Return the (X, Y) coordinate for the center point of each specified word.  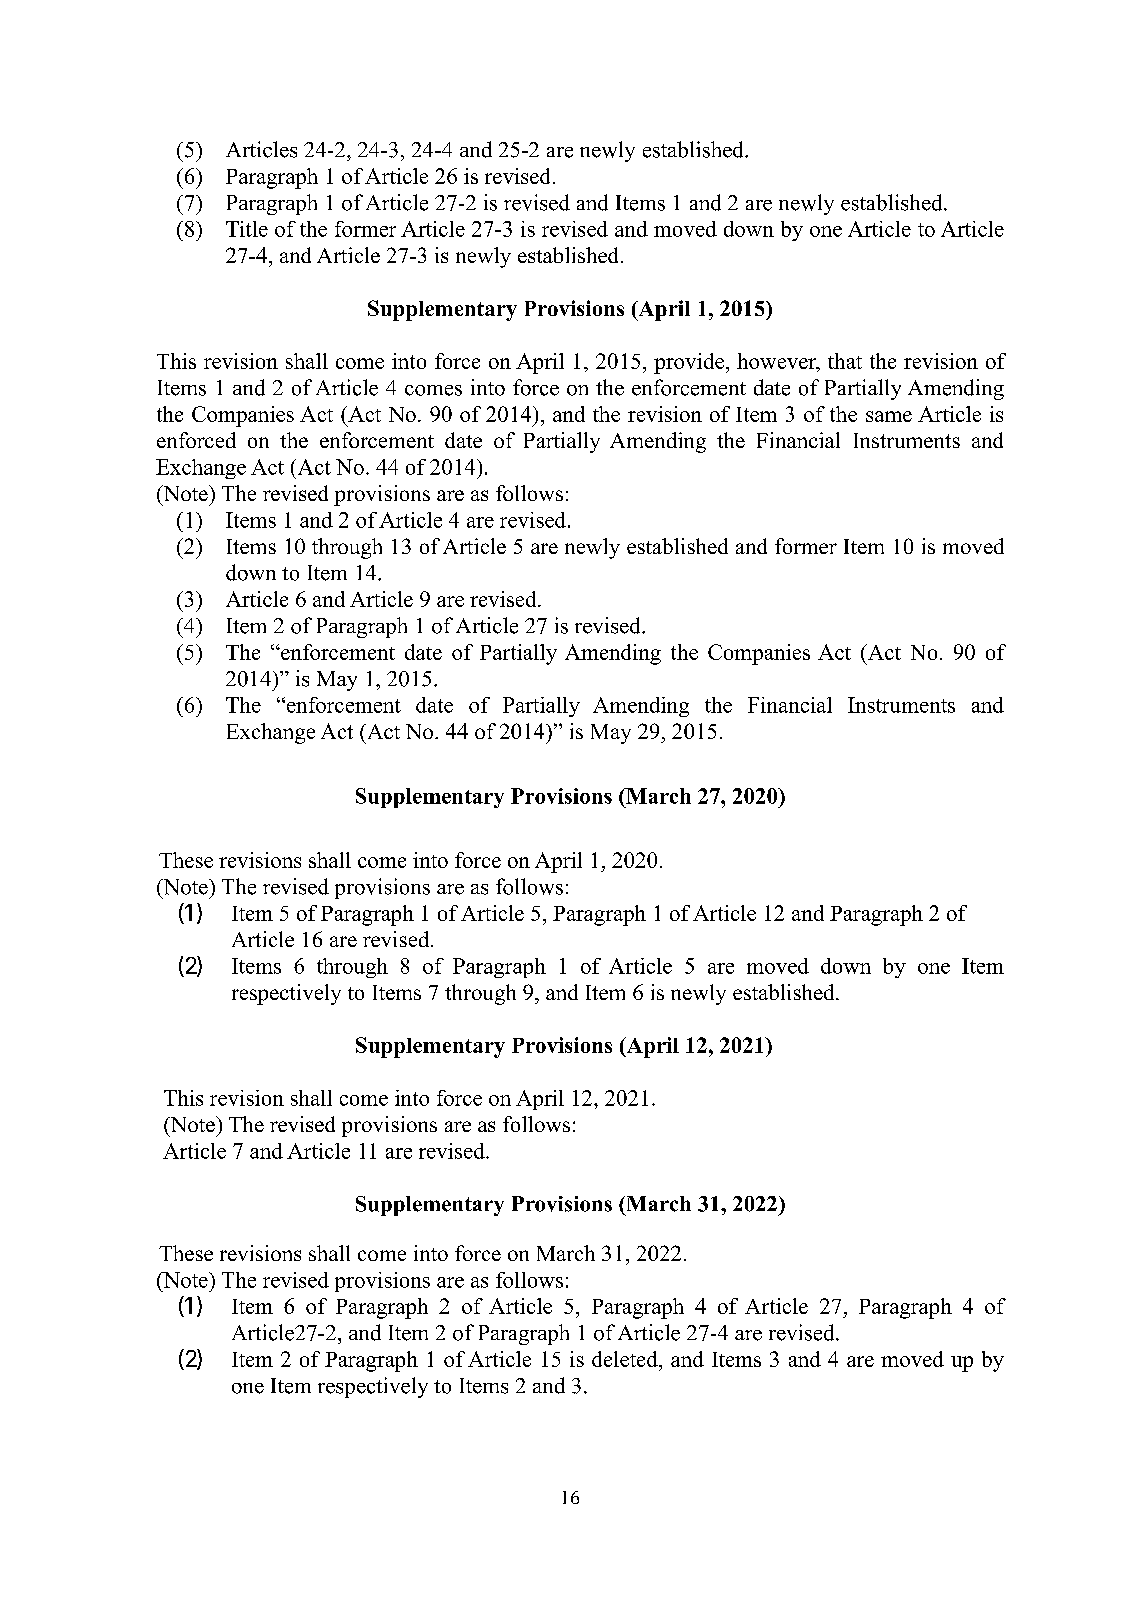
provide (689, 363)
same (889, 416)
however (778, 362)
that (845, 361)
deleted (626, 1359)
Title (247, 229)
